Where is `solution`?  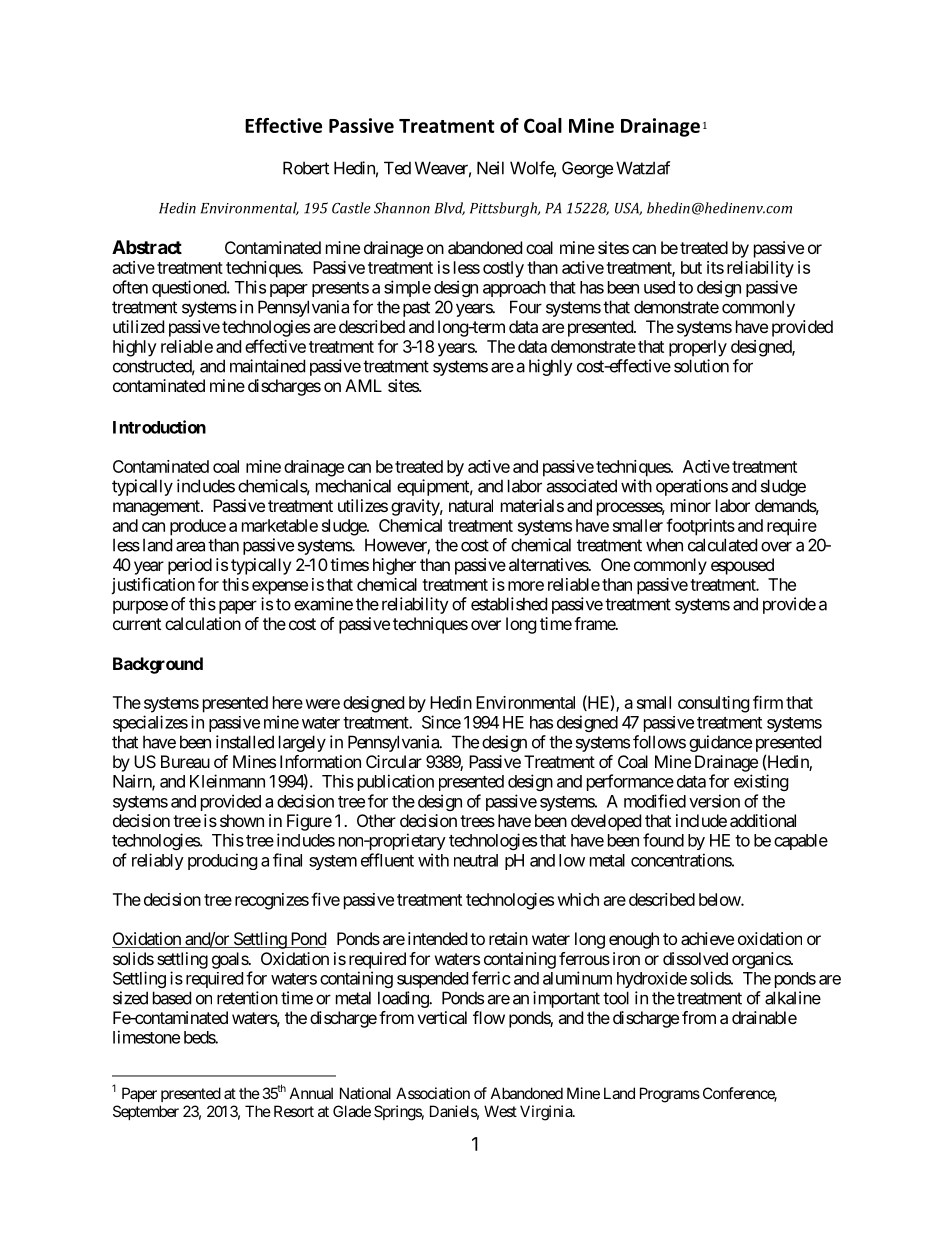
solution is located at coordinates (701, 366).
